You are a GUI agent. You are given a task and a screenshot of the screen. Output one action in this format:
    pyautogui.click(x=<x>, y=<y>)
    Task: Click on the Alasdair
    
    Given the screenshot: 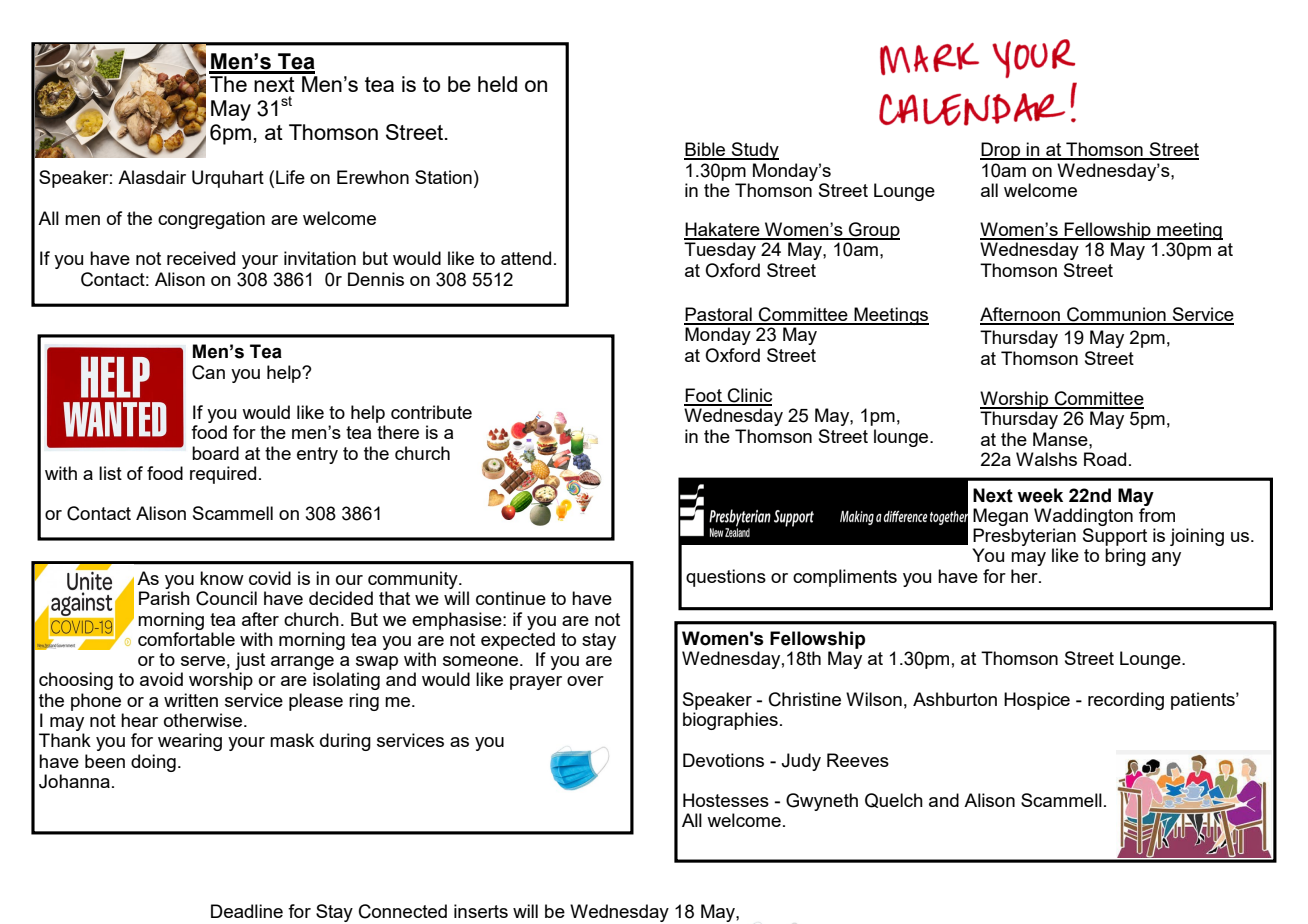 What is the action you would take?
    pyautogui.click(x=152, y=177)
